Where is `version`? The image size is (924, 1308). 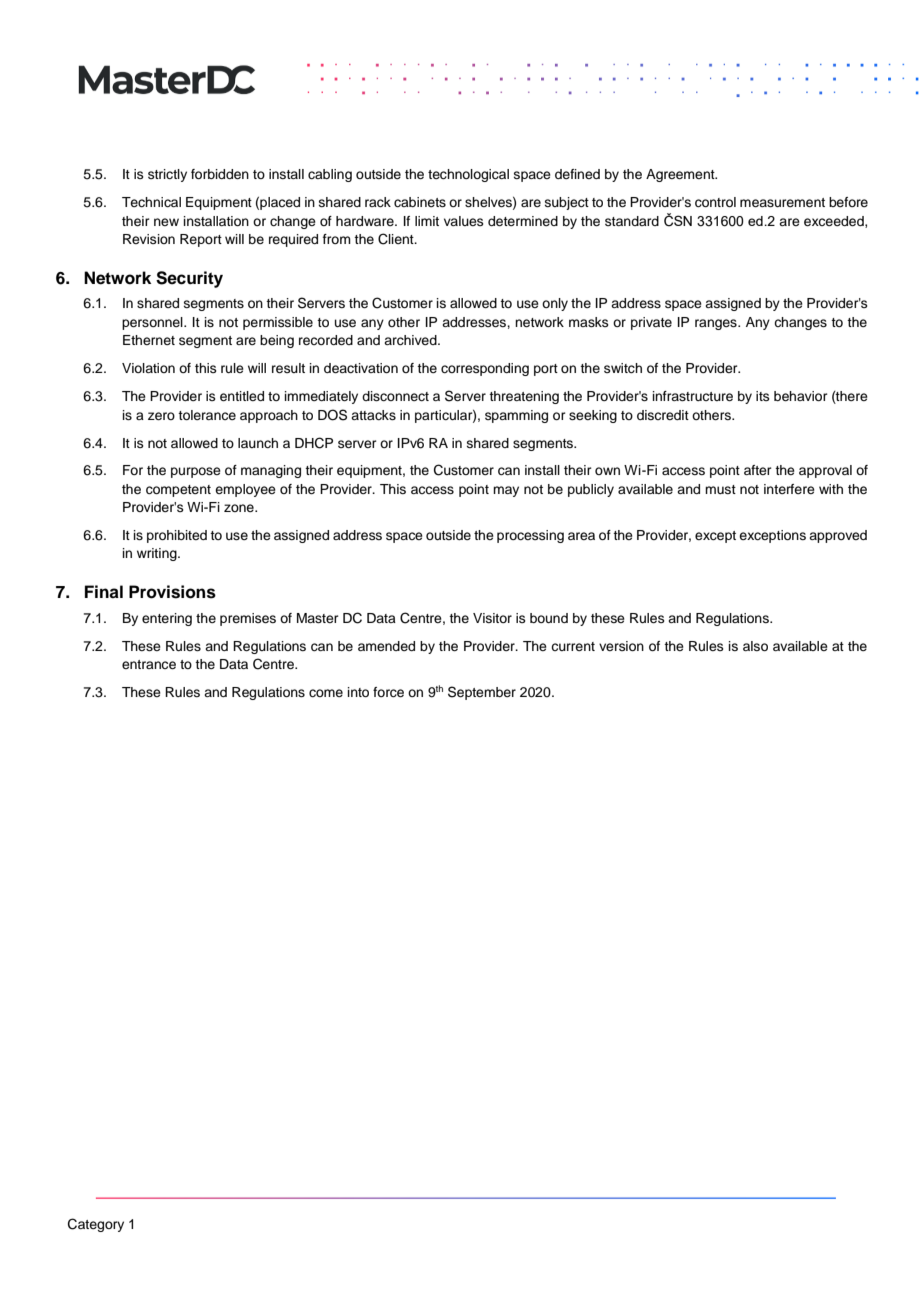 version is located at coordinates (621, 646).
